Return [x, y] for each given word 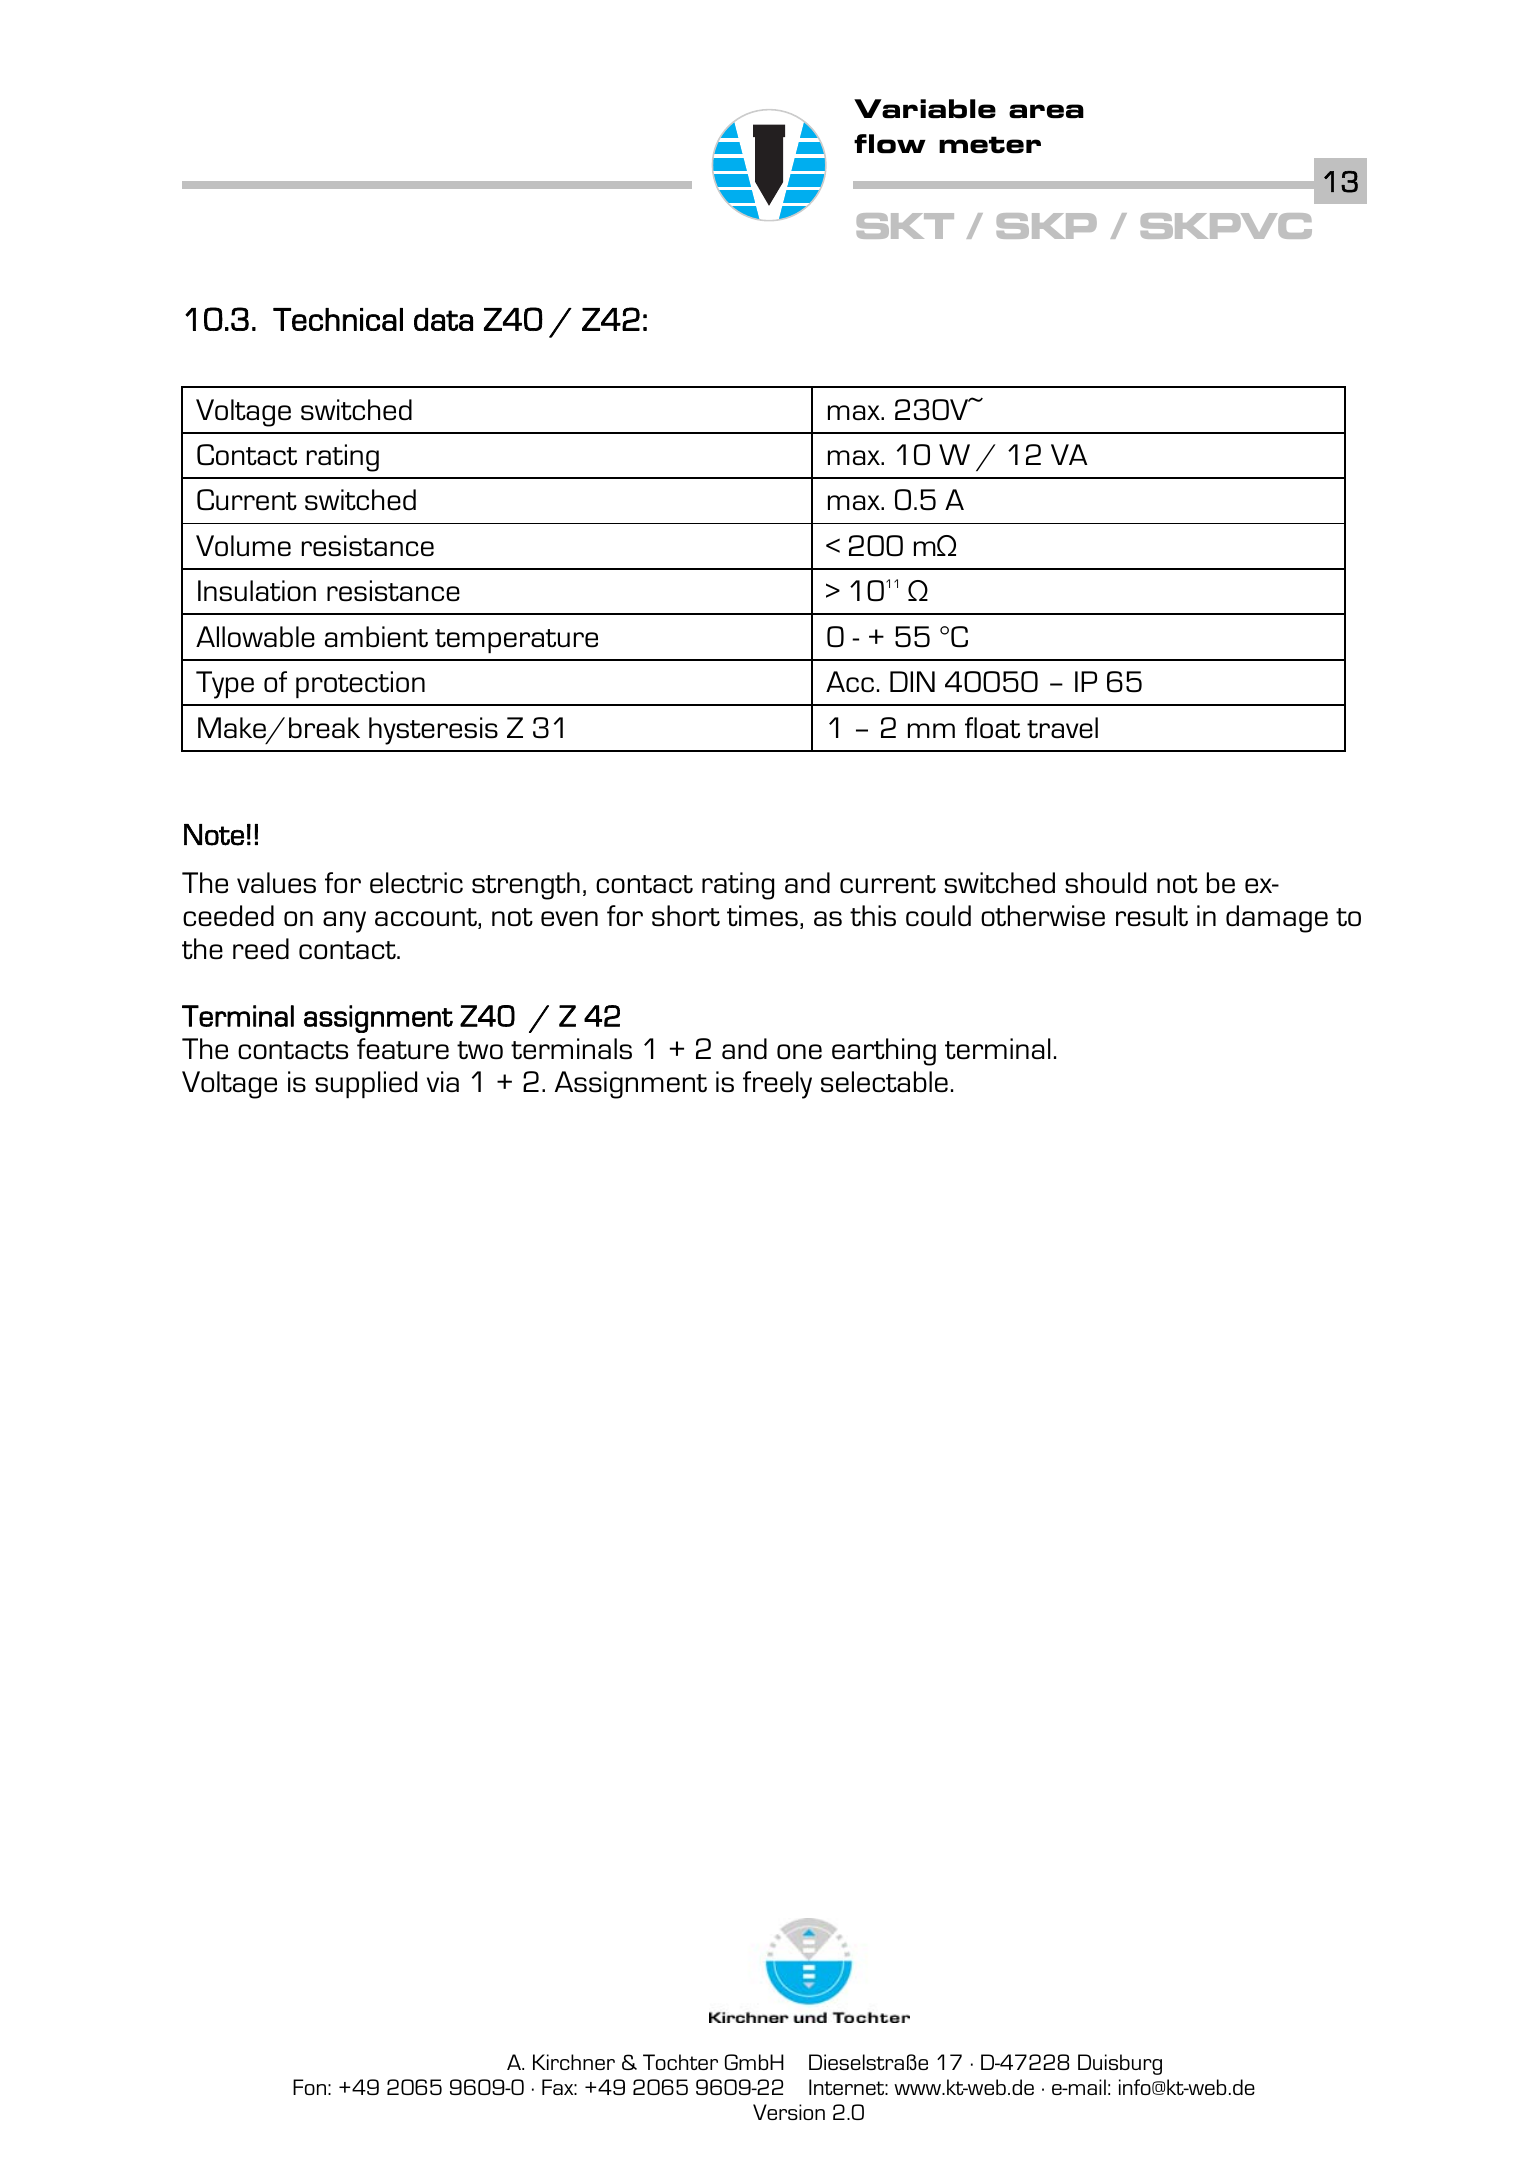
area [1046, 111]
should [1105, 883]
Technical [338, 319]
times [762, 916]
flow [890, 144]
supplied [366, 1084]
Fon [309, 2087]
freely [777, 1085]
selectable [884, 1082]
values [276, 883]
